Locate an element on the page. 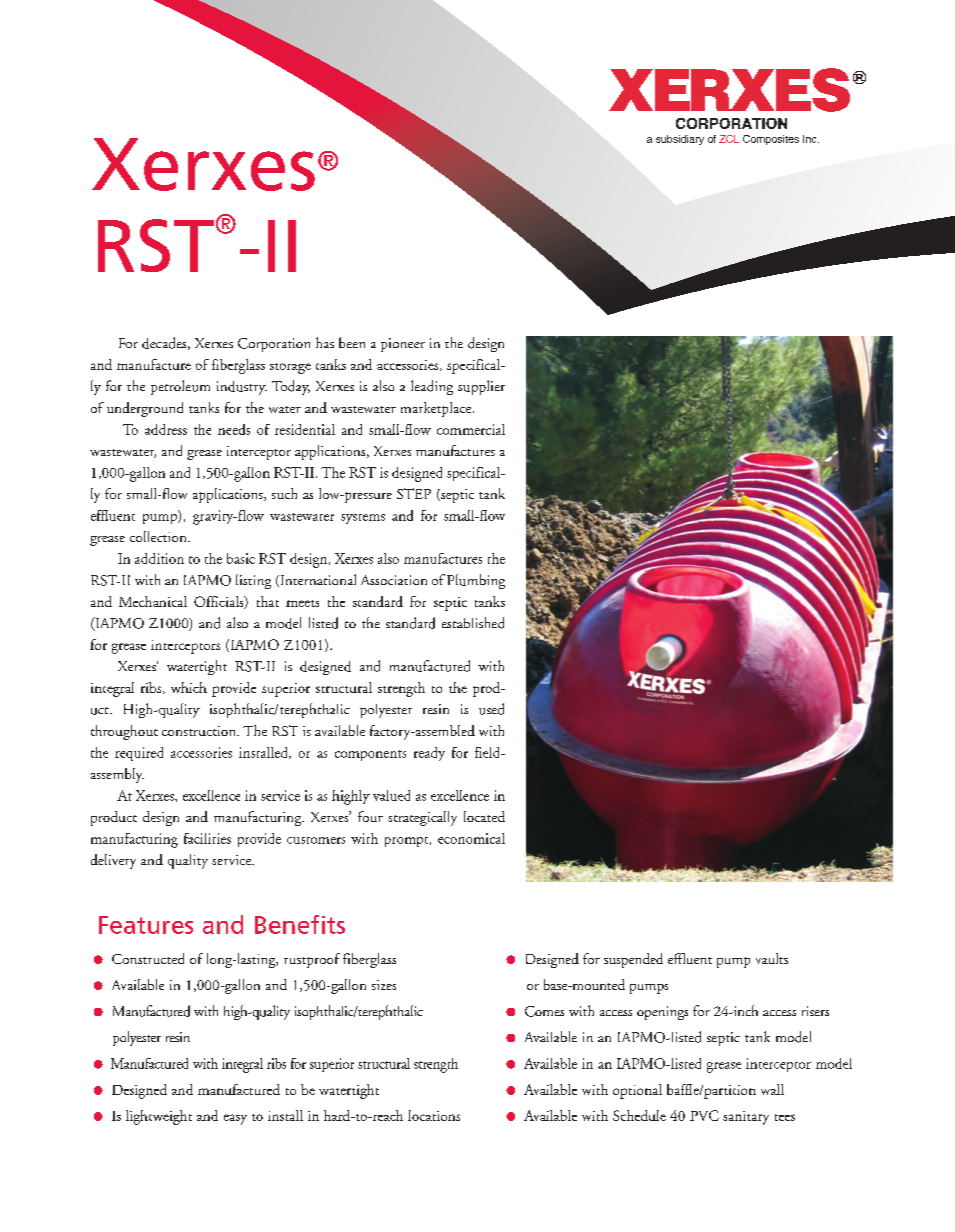 This document has width=955, height=1232. established is located at coordinates (473, 623).
